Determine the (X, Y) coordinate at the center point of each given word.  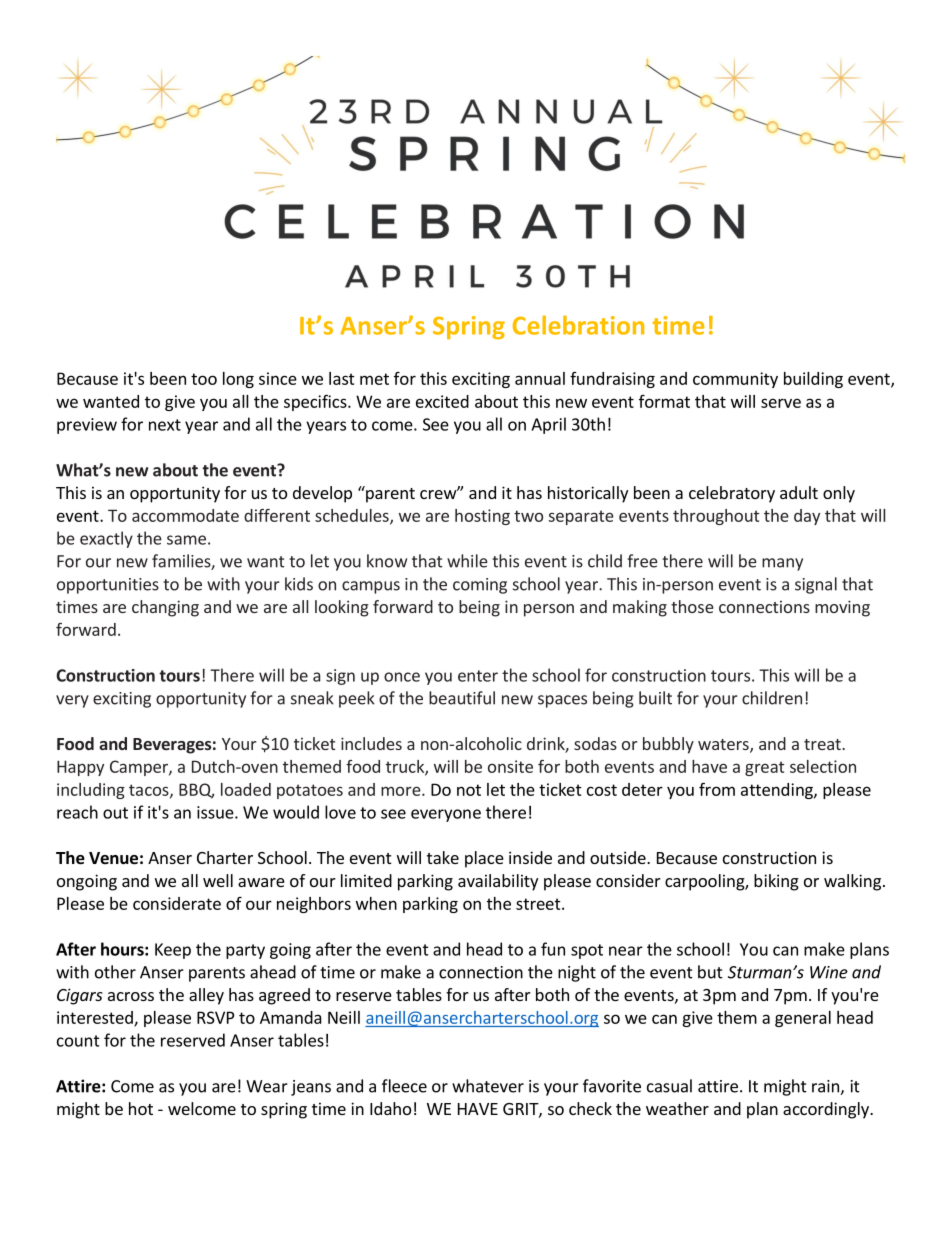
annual (540, 378)
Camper (140, 768)
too (204, 379)
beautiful (462, 698)
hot (141, 1108)
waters (724, 746)
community (735, 380)
